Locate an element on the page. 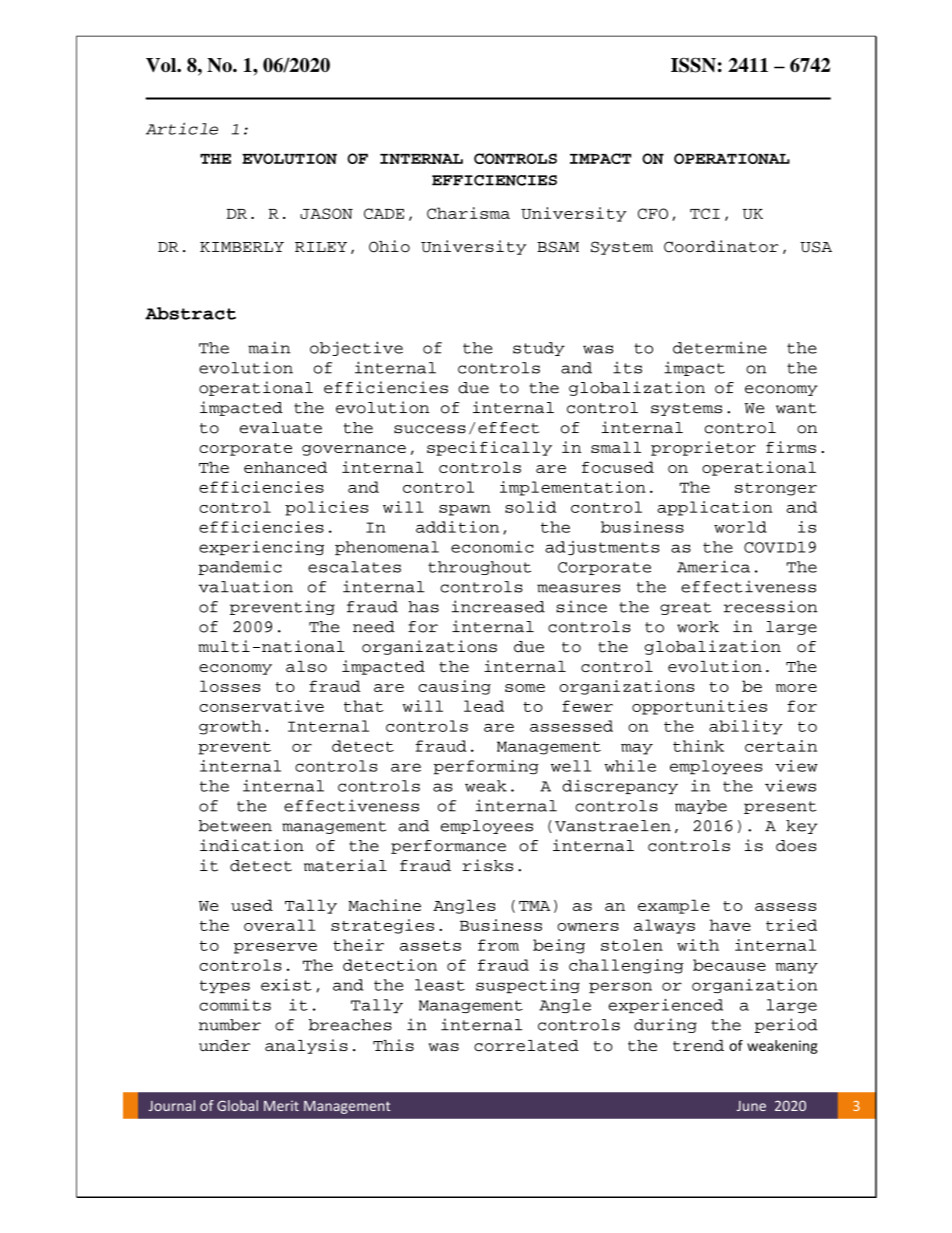 The width and height of the image is (952, 1233). Coordinator is located at coordinates (721, 246).
